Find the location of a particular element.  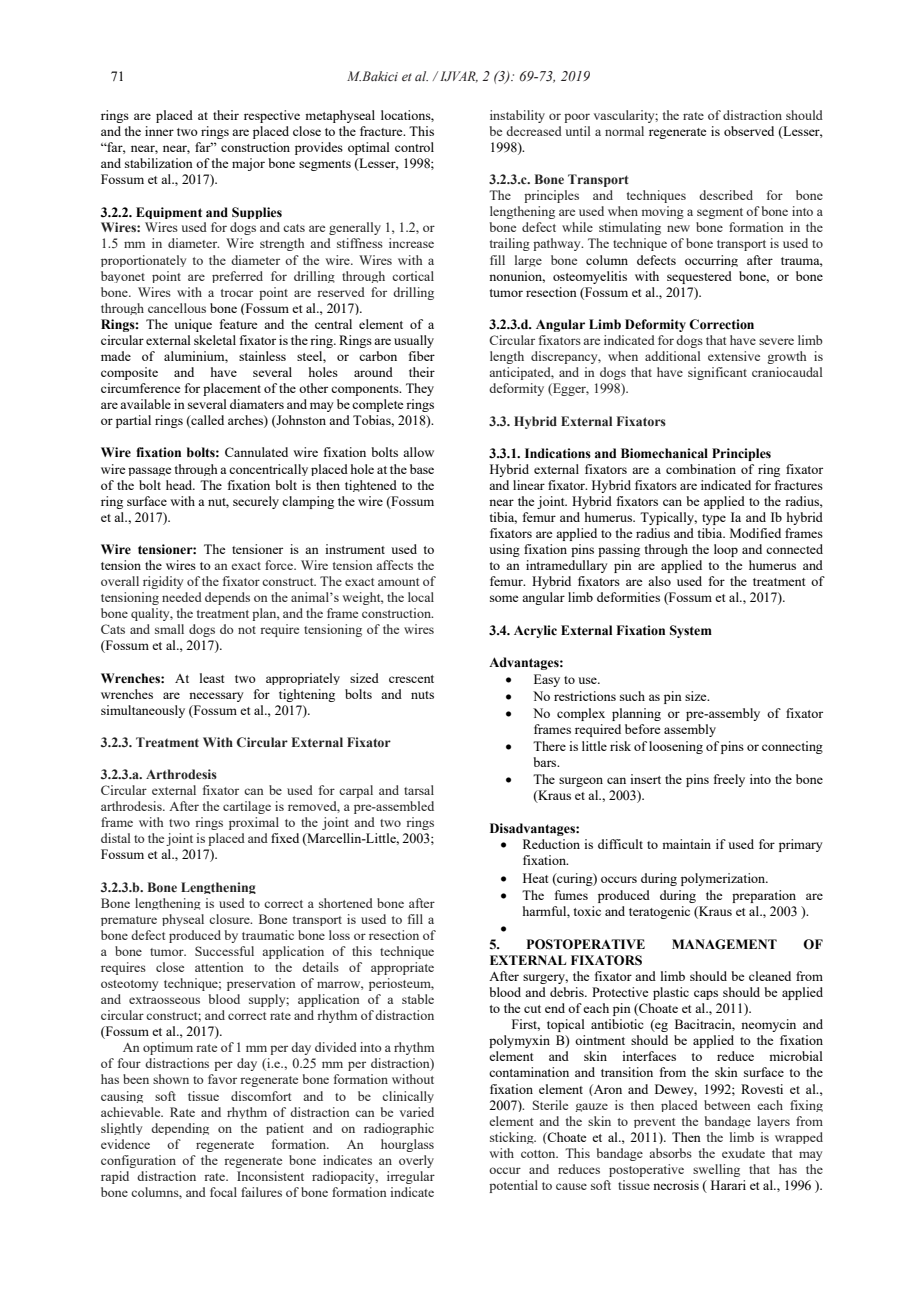

swelling is located at coordinates (716, 1170).
